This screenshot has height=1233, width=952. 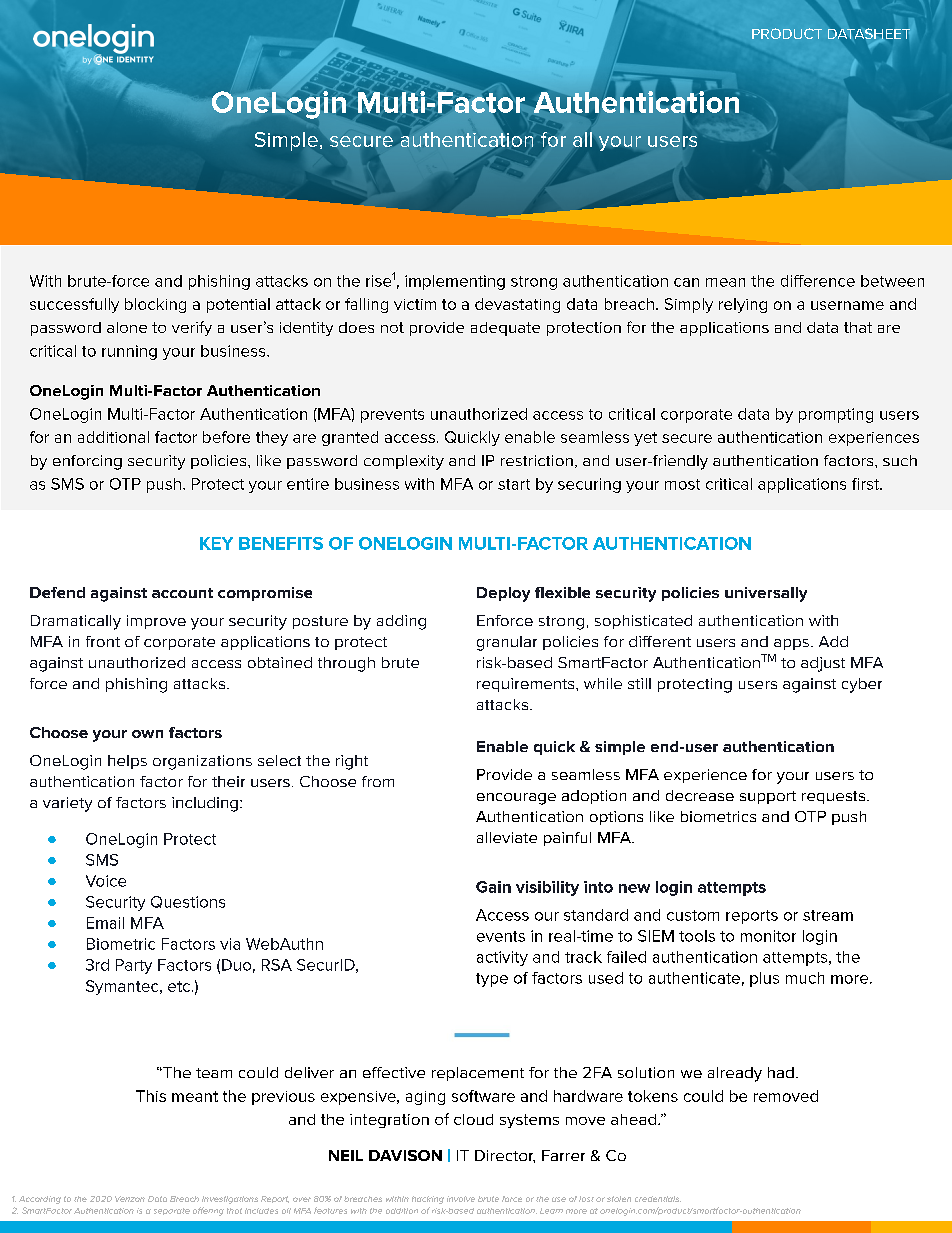 I want to click on devastating, so click(x=517, y=305).
